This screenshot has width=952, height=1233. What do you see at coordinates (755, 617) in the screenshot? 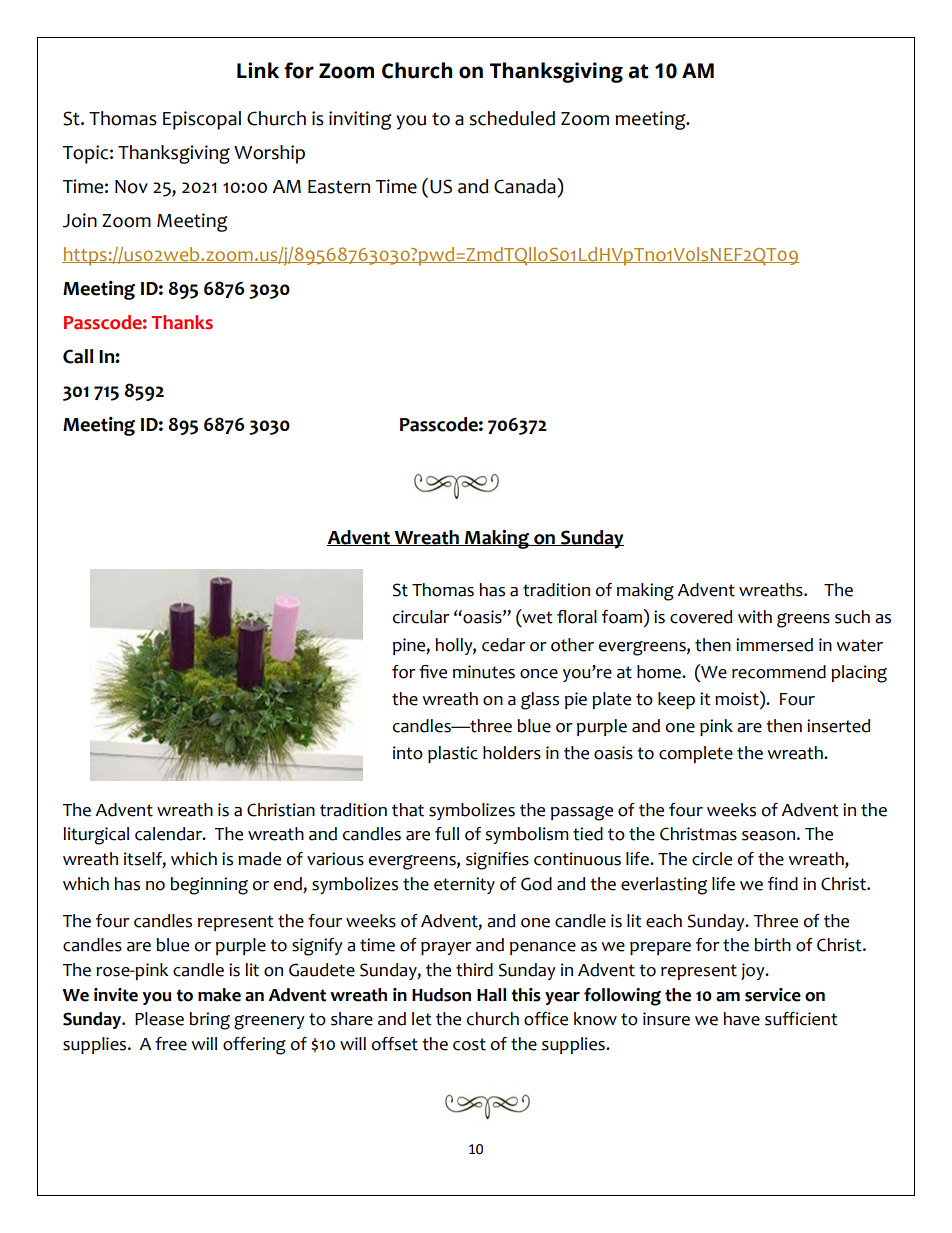
I see `with` at bounding box center [755, 617].
